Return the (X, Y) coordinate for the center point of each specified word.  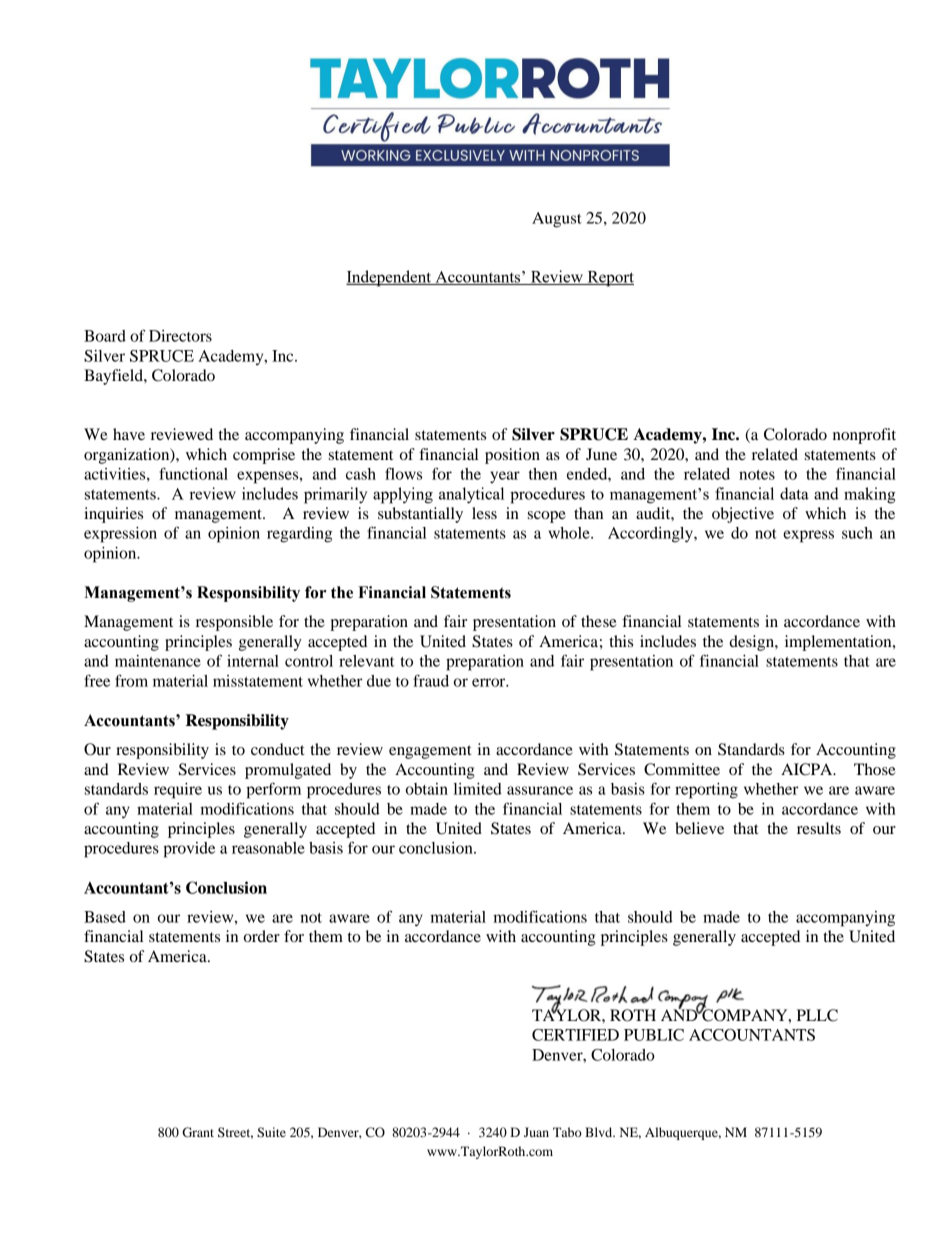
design (752, 643)
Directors (180, 336)
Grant (198, 1132)
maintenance (158, 661)
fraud (431, 680)
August (557, 220)
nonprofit (864, 436)
